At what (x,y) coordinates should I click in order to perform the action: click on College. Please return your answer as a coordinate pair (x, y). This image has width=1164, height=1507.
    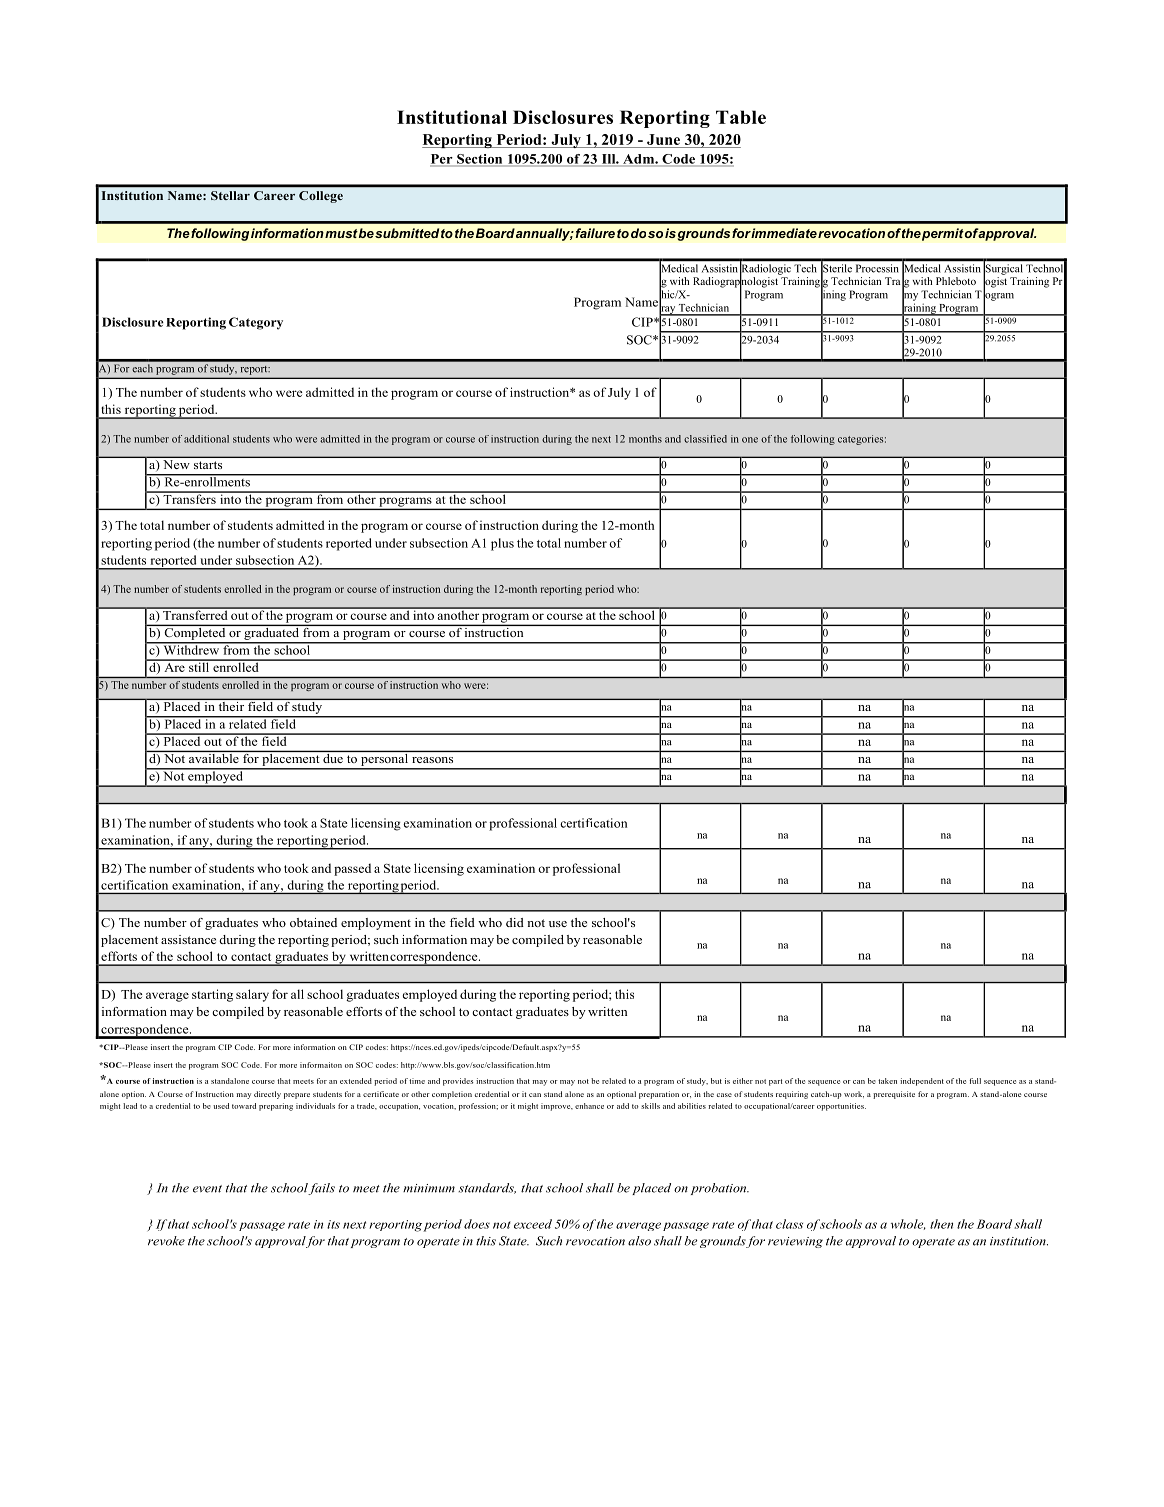
    Looking at the image, I should click on (321, 197).
